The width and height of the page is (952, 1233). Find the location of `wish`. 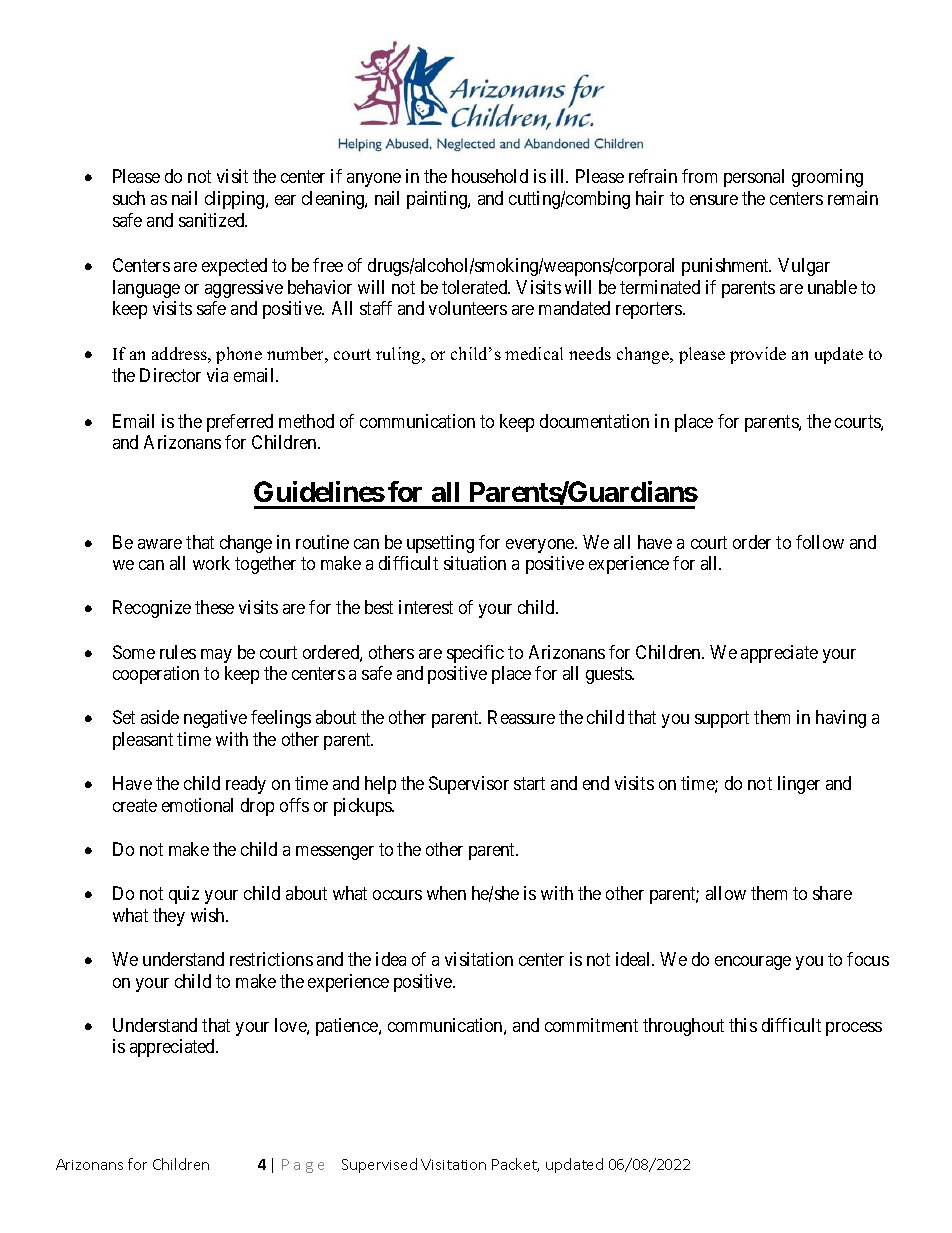

wish is located at coordinates (209, 915).
